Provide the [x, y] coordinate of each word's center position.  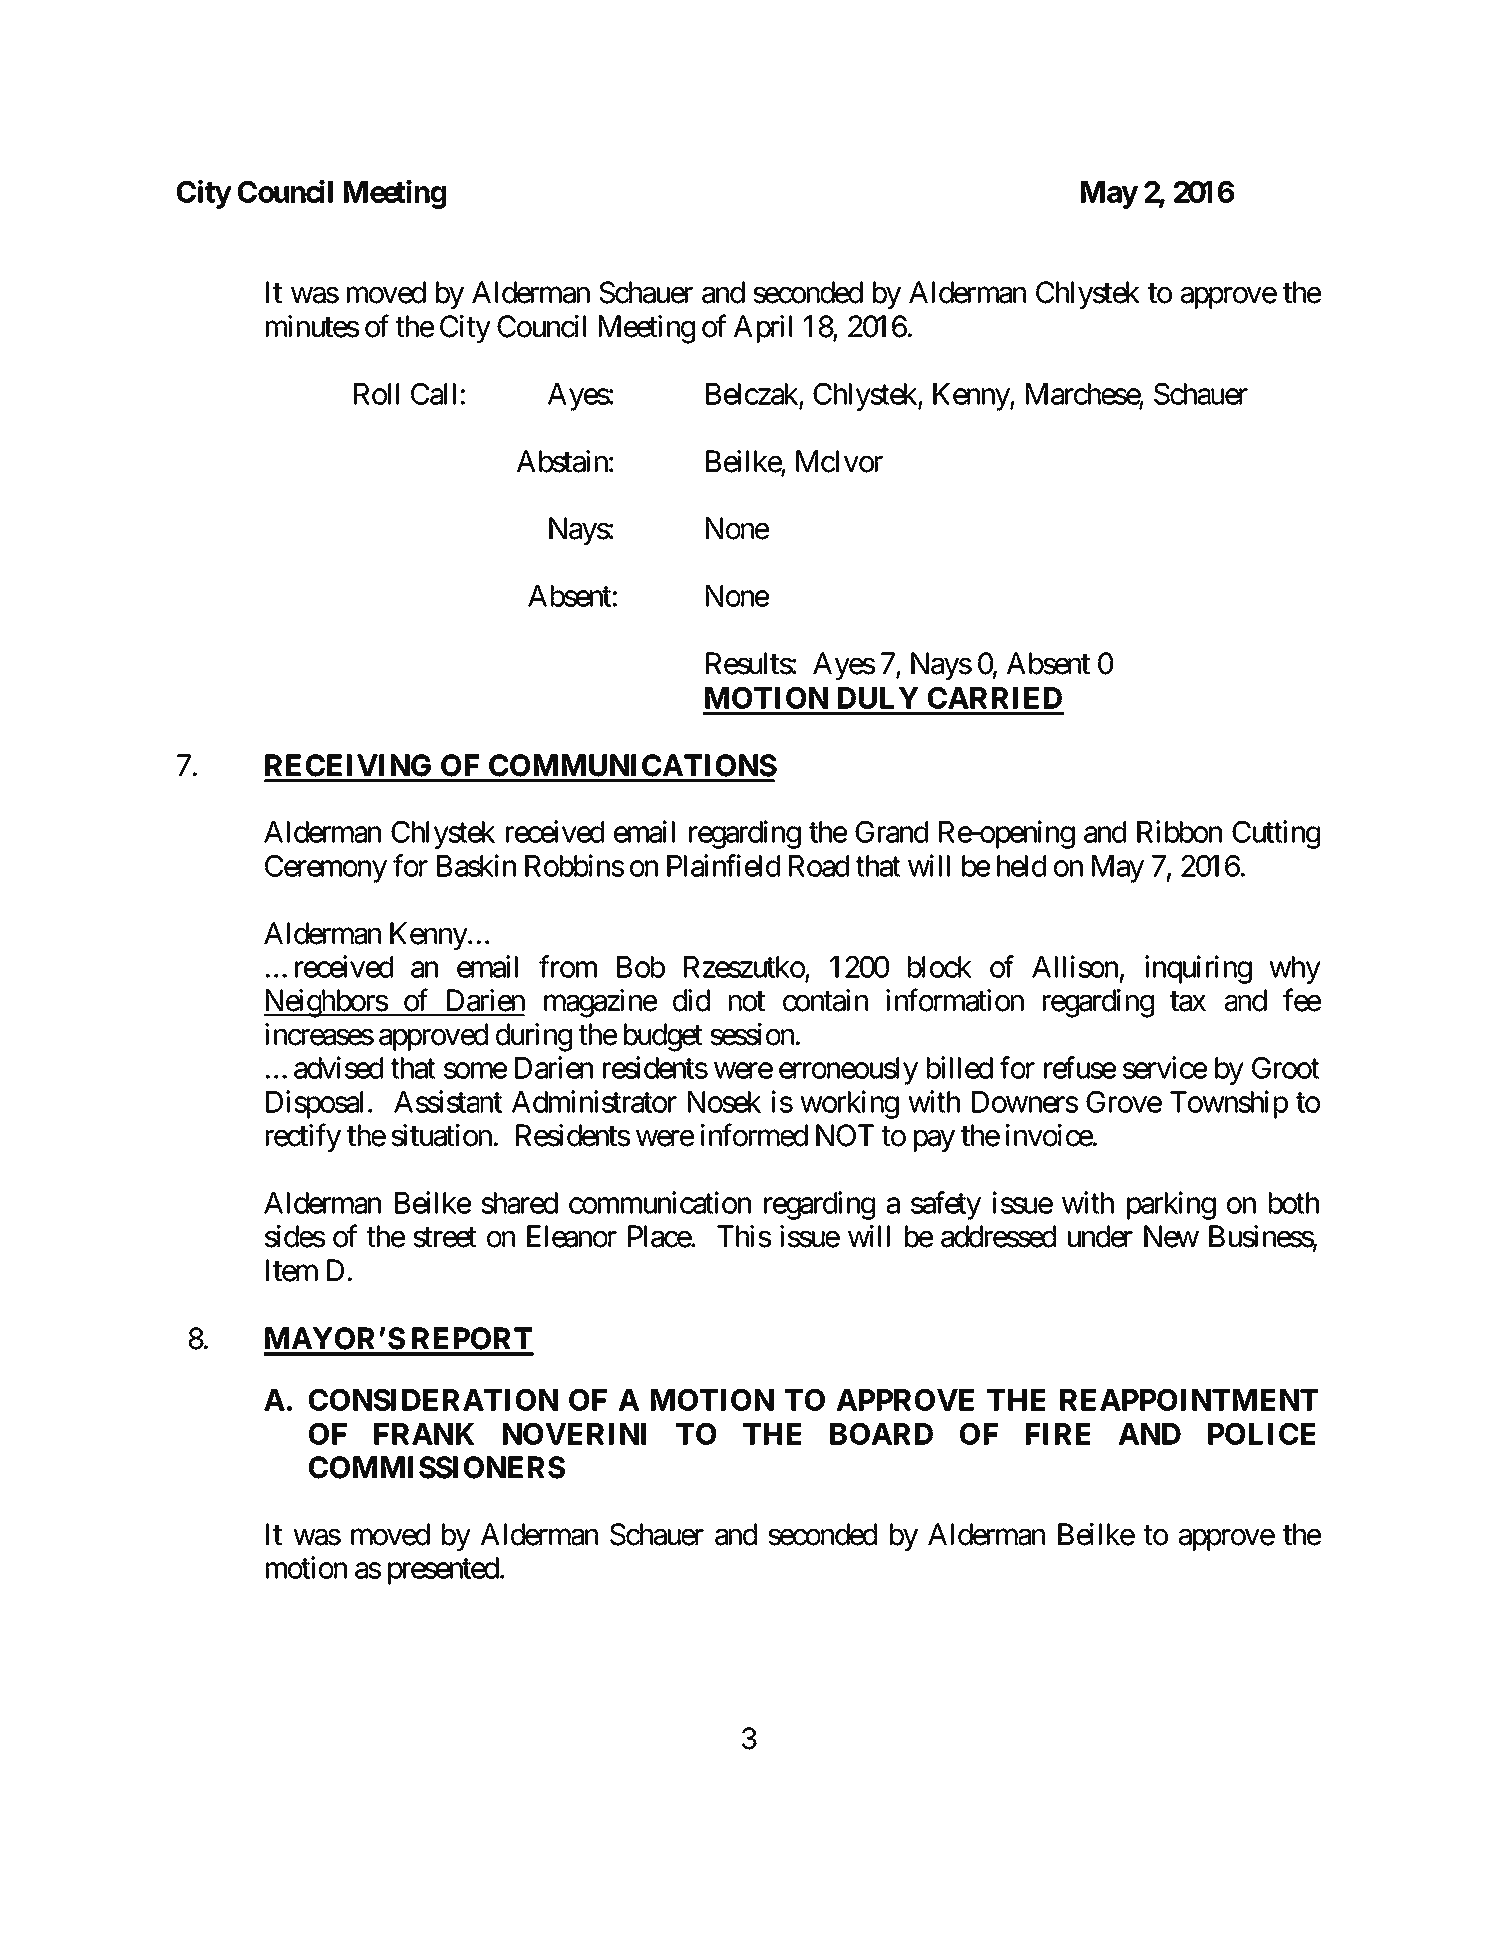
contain [825, 1000]
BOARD [881, 1434]
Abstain [562, 461]
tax [1188, 1002]
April [763, 329]
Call [433, 394]
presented [443, 1571]
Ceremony [326, 869]
